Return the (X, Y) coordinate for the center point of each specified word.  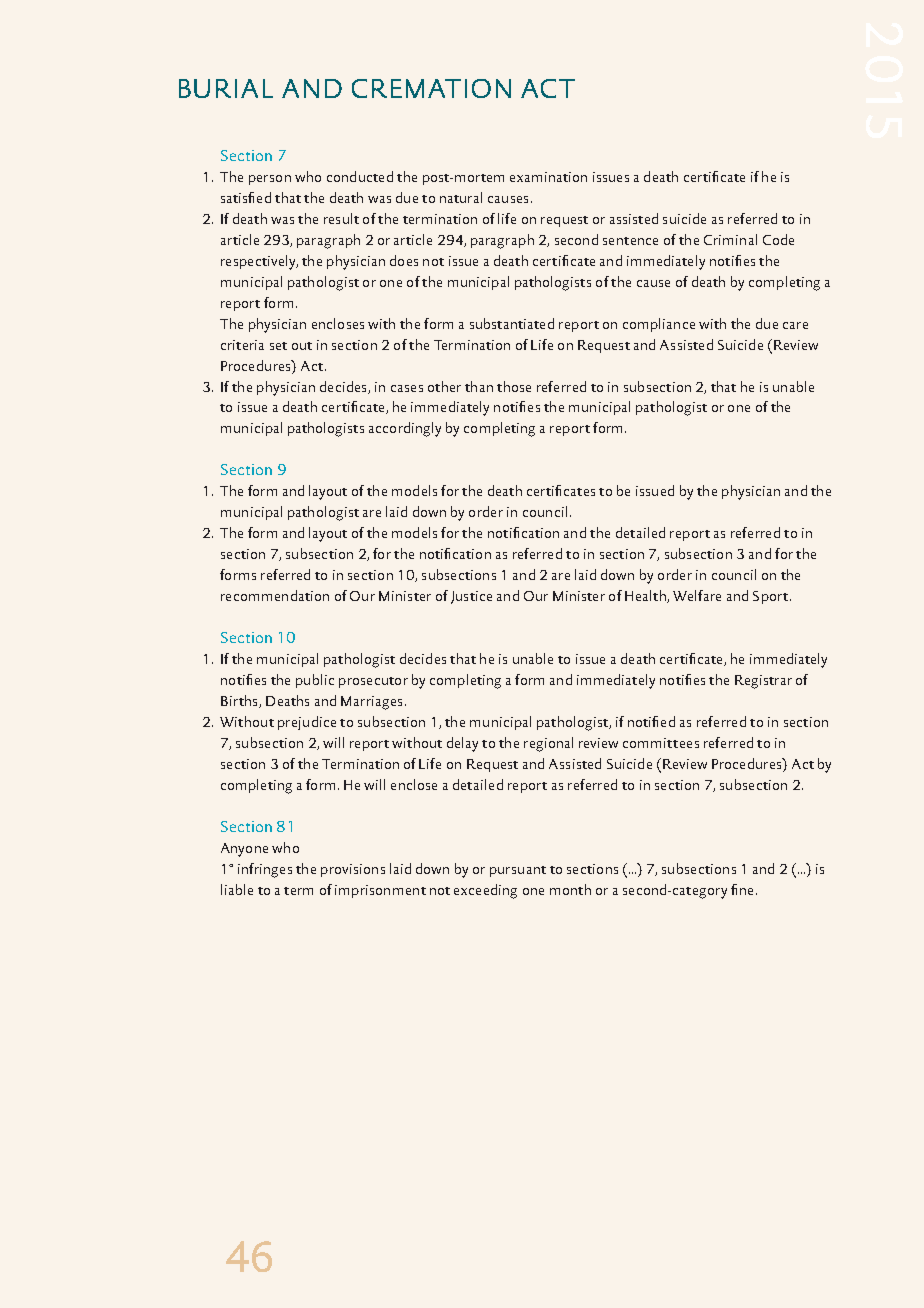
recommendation (275, 595)
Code (778, 239)
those (514, 386)
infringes (265, 870)
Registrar (763, 682)
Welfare (697, 595)
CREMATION (431, 88)
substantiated (512, 323)
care (795, 325)
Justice (471, 597)
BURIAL (226, 88)
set (278, 346)
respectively (259, 262)
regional (548, 744)
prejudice (307, 723)
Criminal (730, 239)
